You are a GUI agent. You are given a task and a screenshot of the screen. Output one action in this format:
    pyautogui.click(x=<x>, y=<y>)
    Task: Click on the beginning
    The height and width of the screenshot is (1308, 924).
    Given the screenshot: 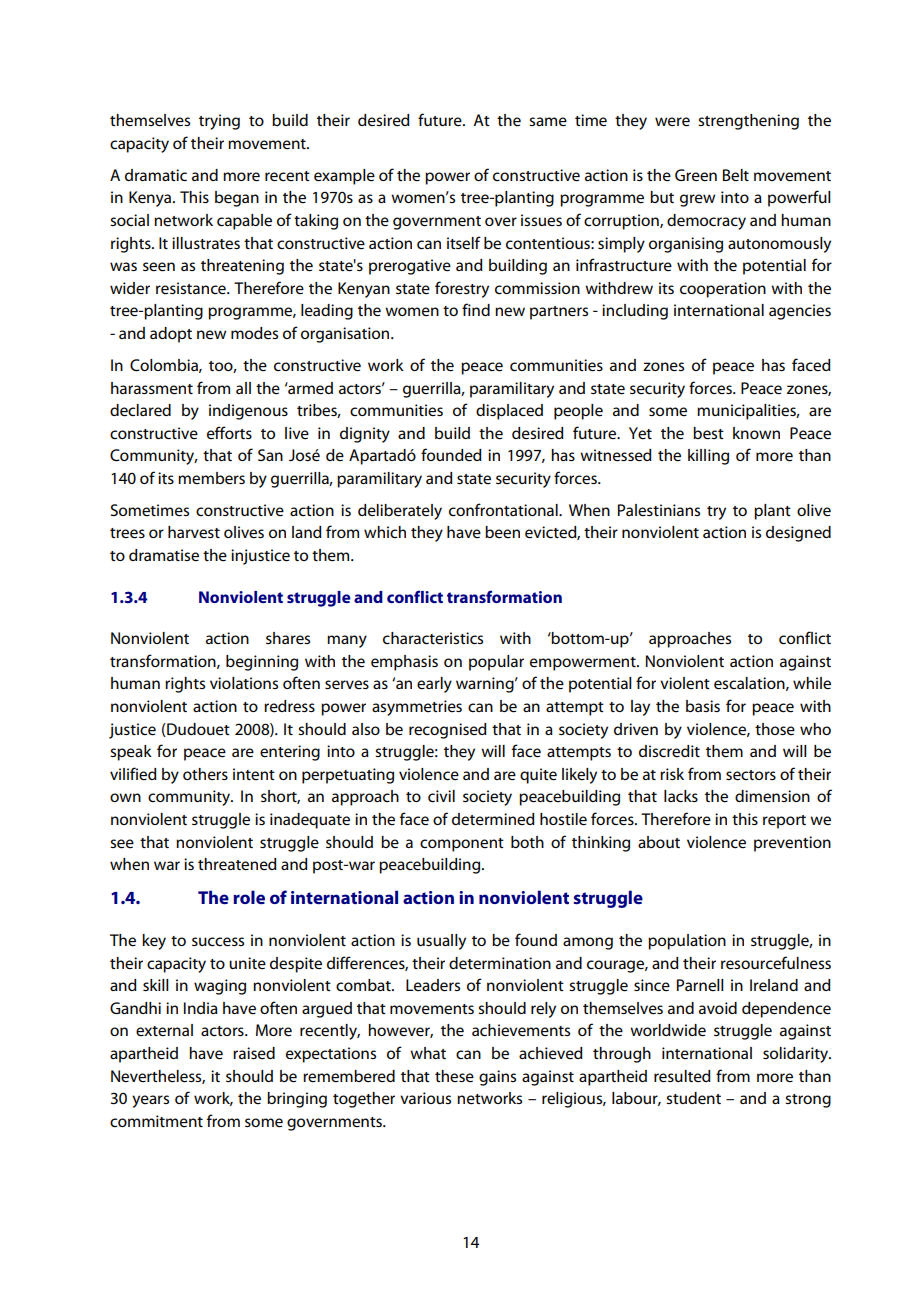 What is the action you would take?
    pyautogui.click(x=262, y=663)
